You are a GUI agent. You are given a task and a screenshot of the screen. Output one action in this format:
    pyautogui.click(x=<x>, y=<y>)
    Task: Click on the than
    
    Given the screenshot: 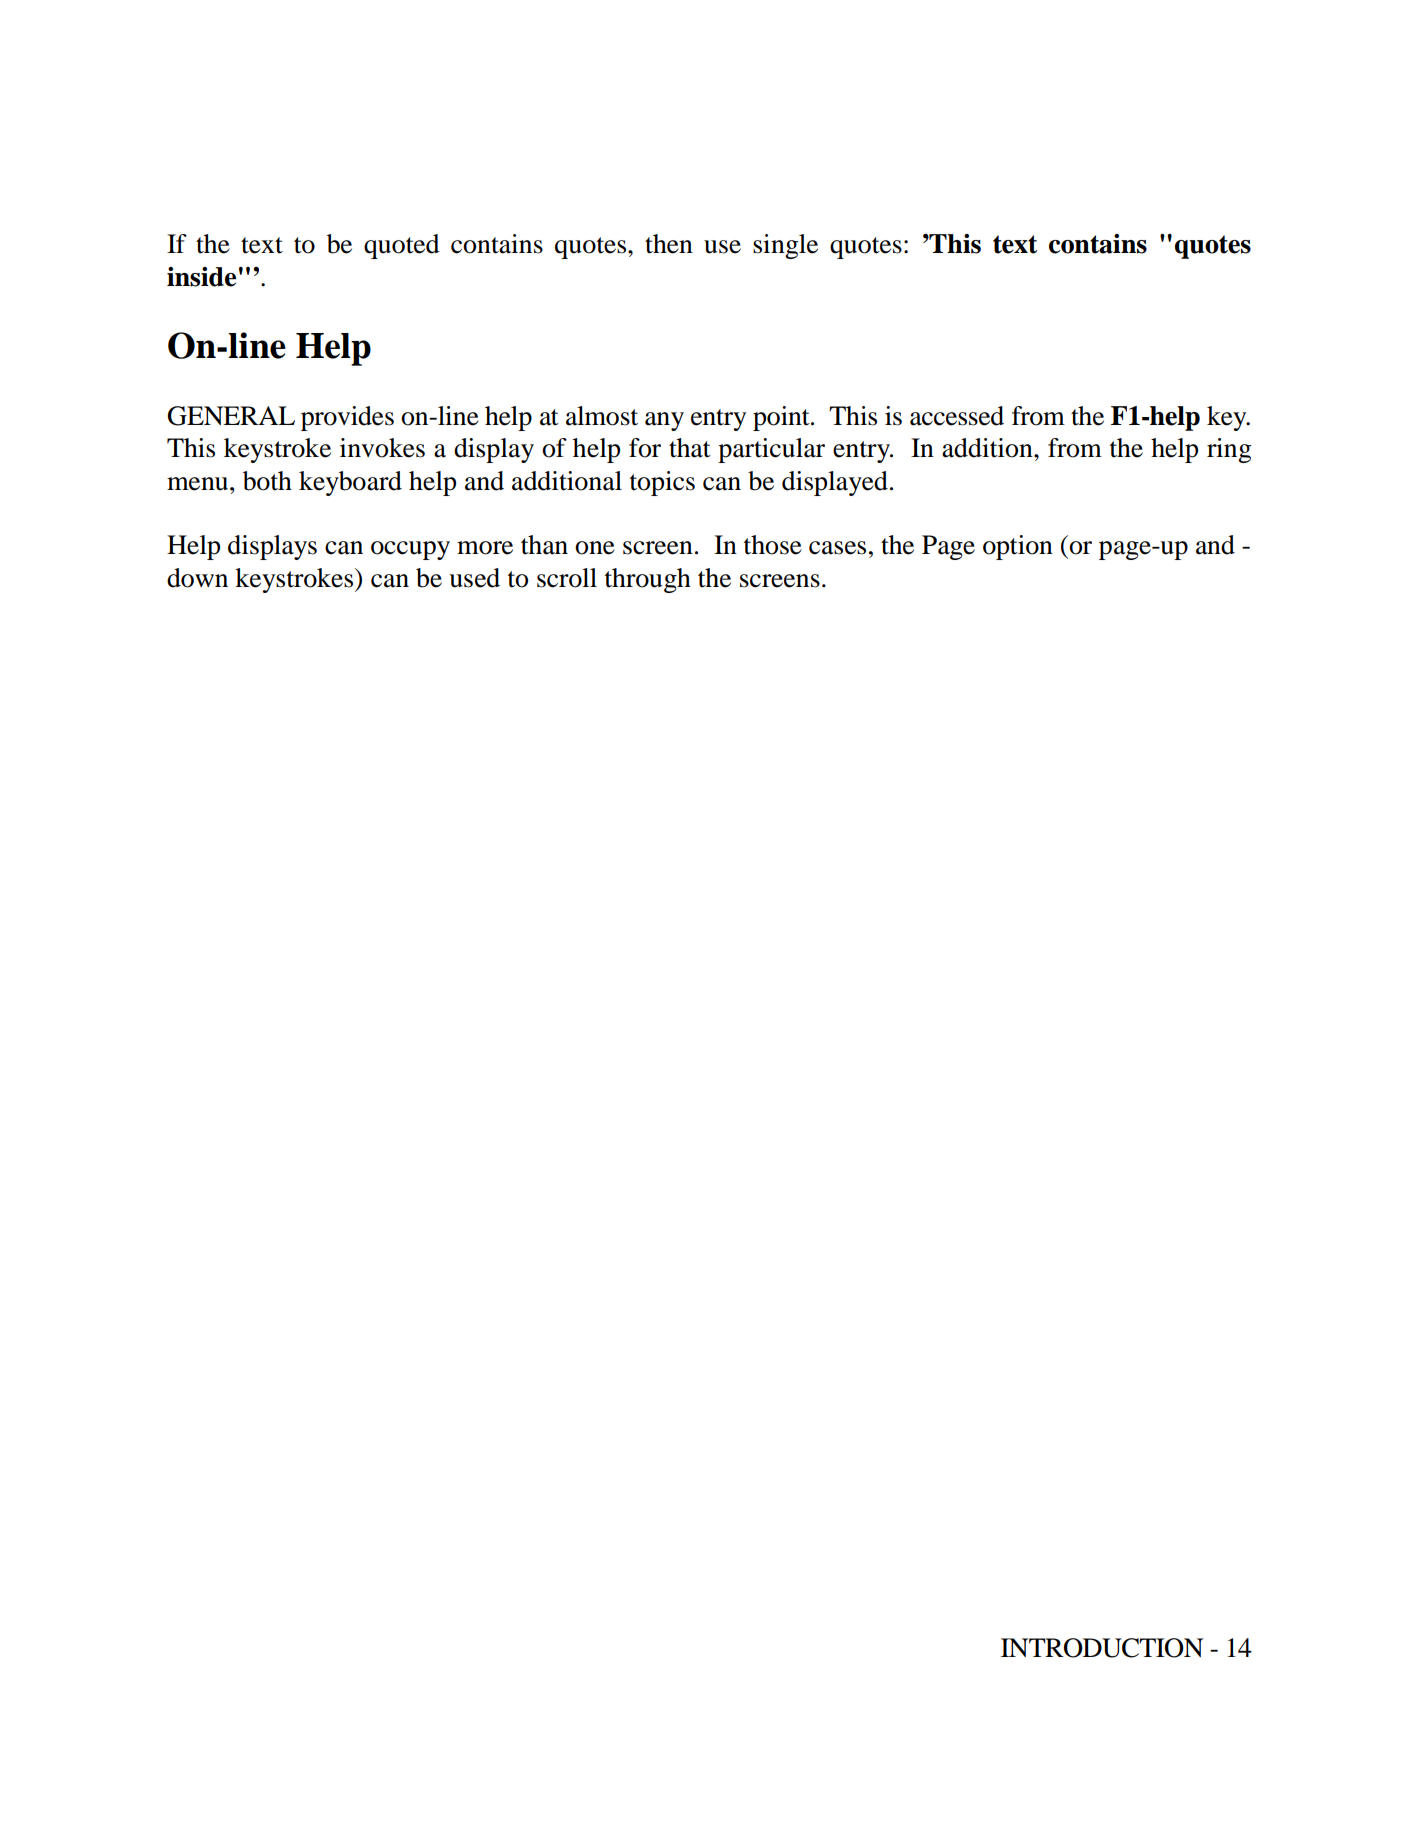 What is the action you would take?
    pyautogui.click(x=544, y=545)
